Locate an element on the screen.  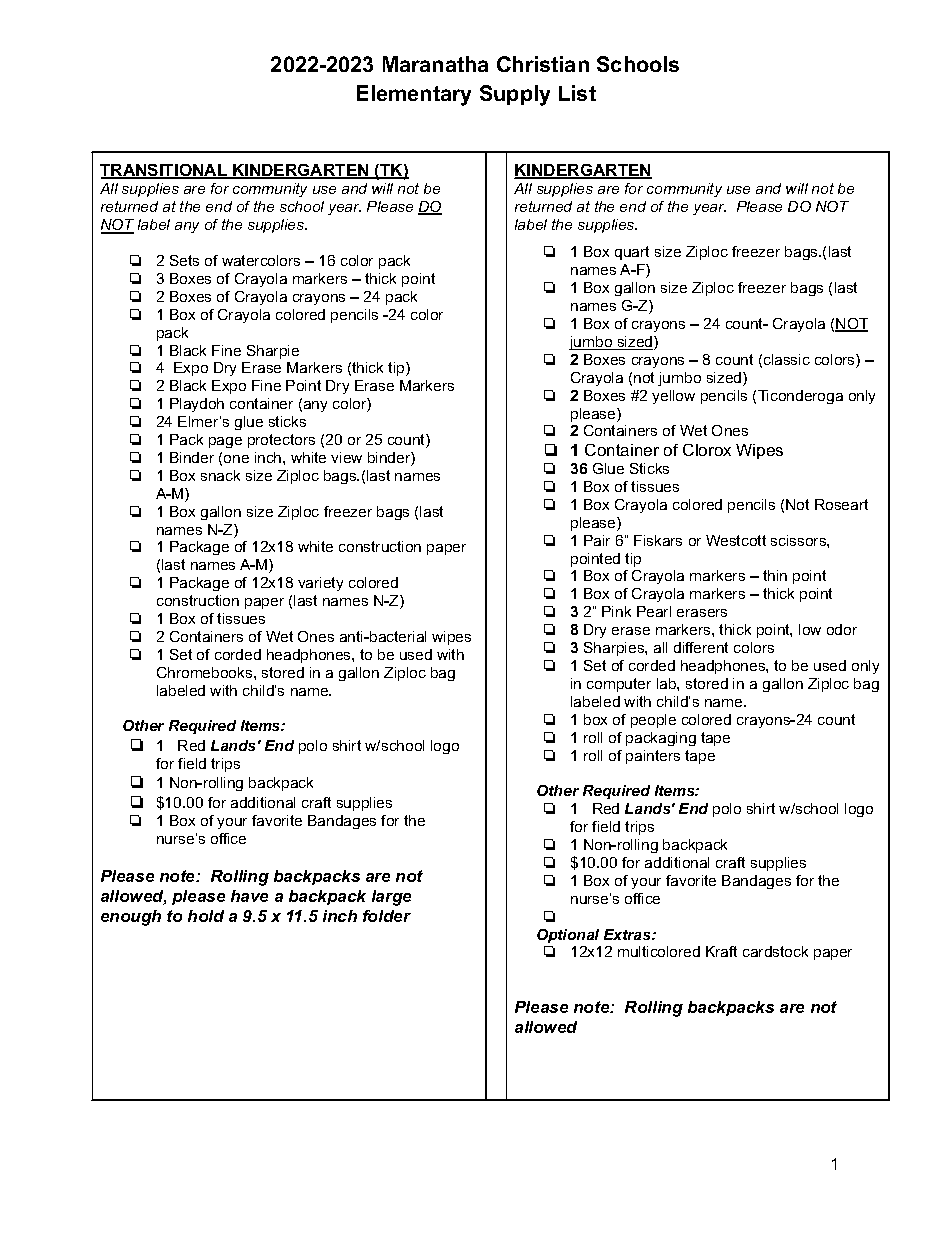
TRANSITIONAL is located at coordinates (165, 171).
